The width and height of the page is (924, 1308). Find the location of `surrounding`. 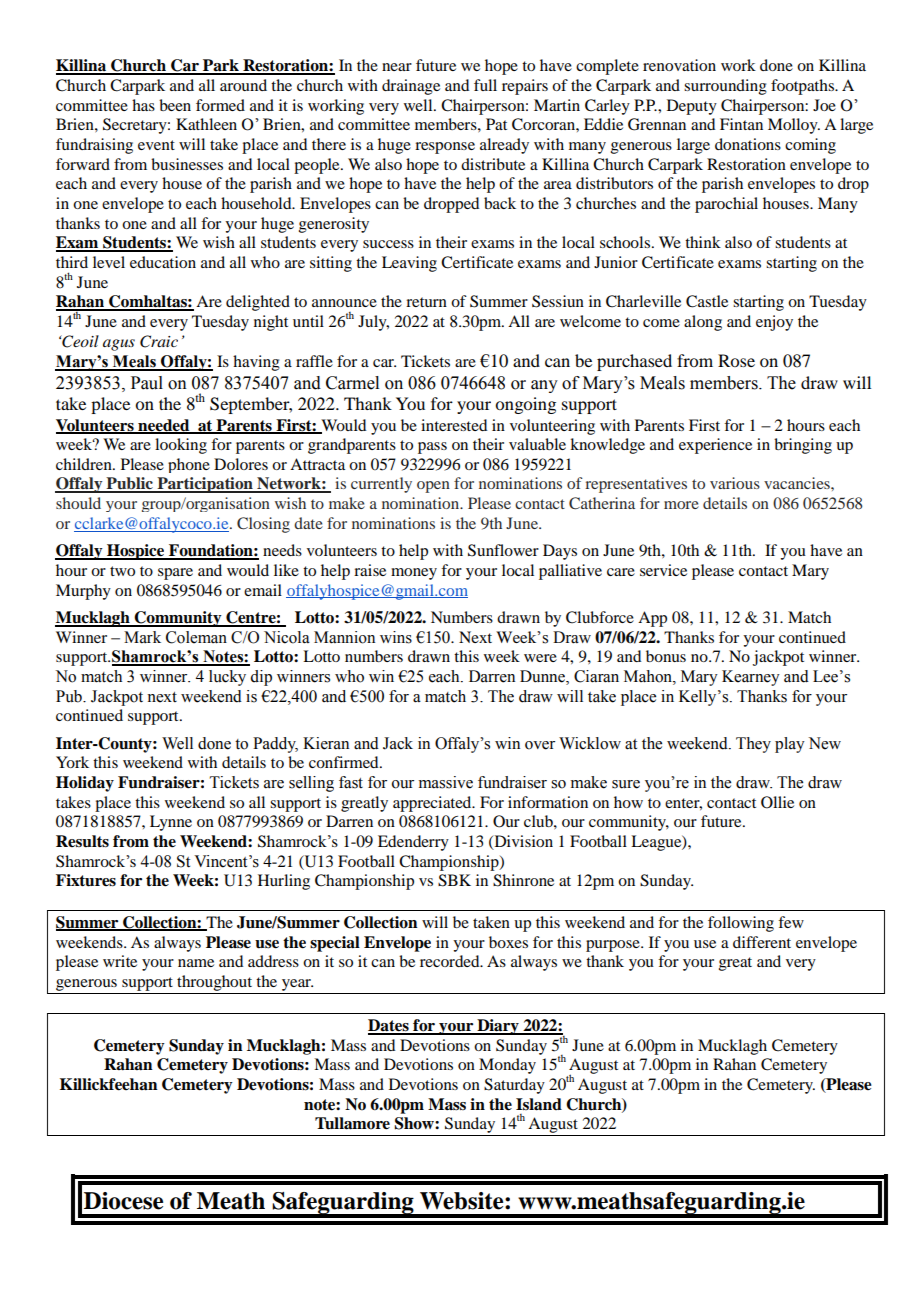

surrounding is located at coordinates (725, 87).
